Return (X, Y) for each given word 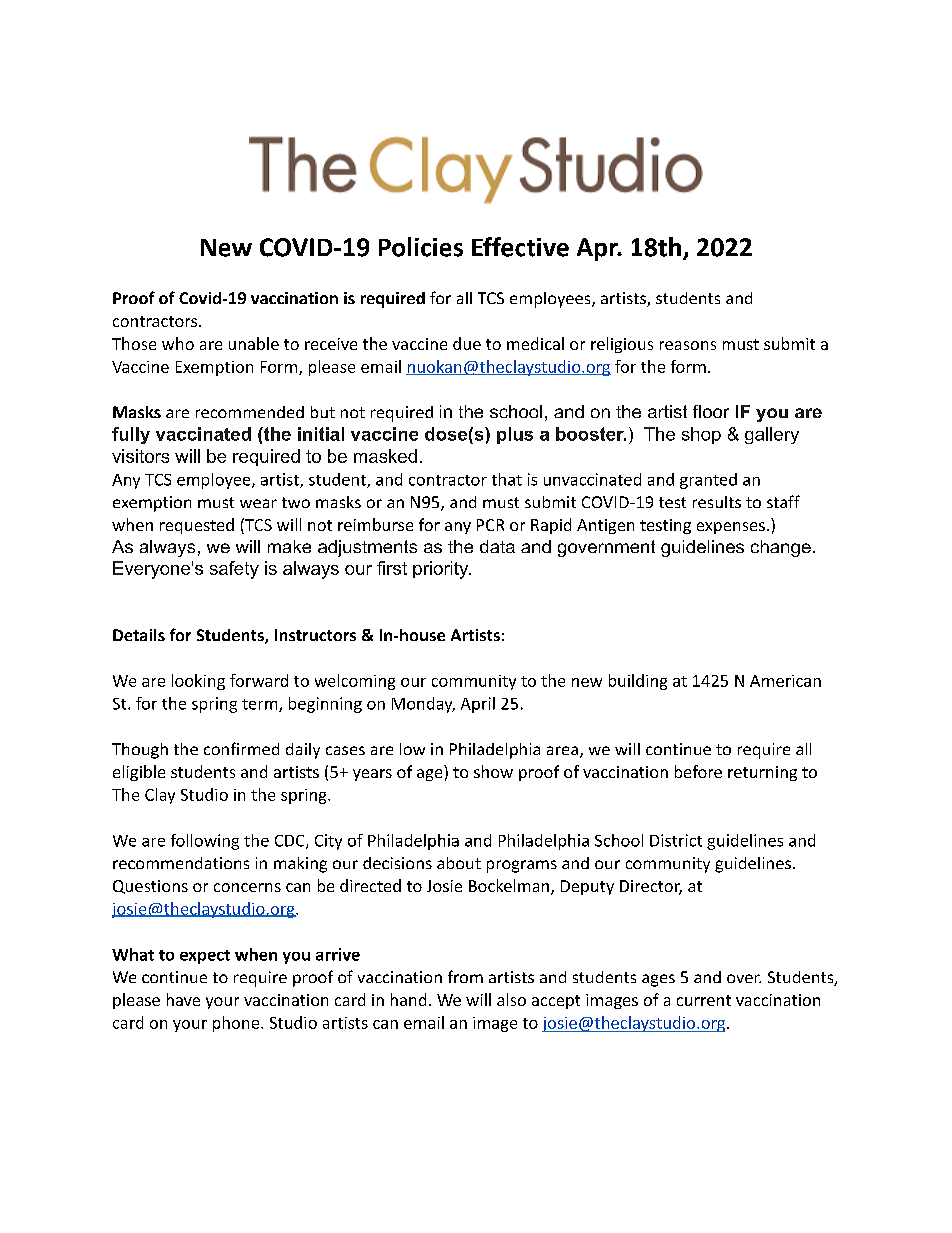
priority (441, 570)
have (183, 999)
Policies (421, 247)
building (638, 682)
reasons (688, 345)
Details (139, 635)
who (178, 343)
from (465, 976)
